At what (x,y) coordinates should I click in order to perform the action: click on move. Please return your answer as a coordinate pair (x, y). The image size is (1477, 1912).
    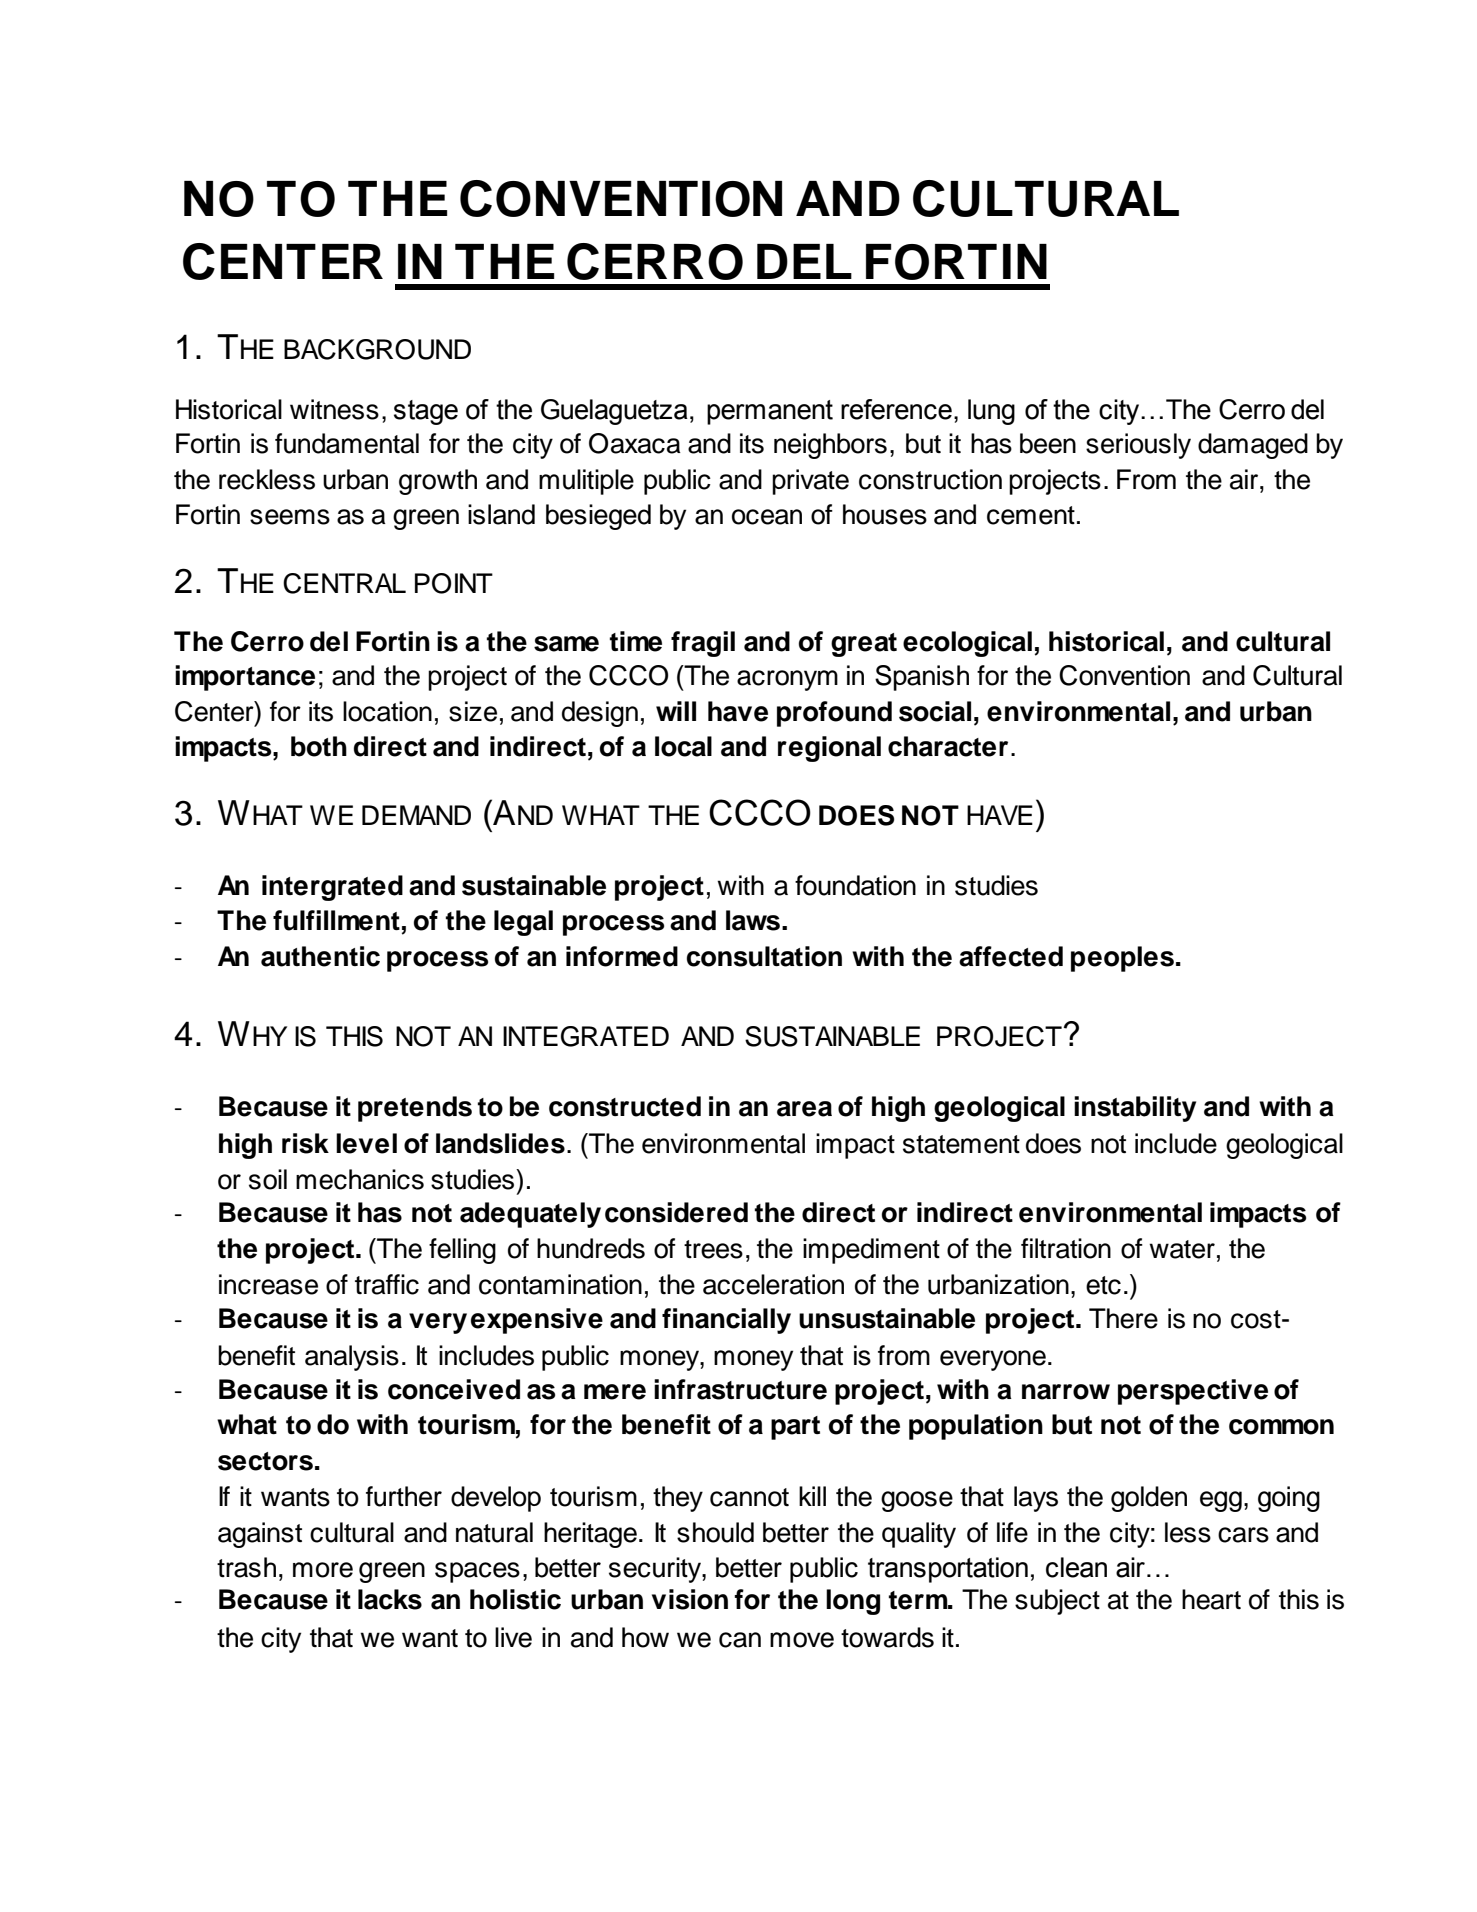
    Looking at the image, I should click on (802, 1640).
